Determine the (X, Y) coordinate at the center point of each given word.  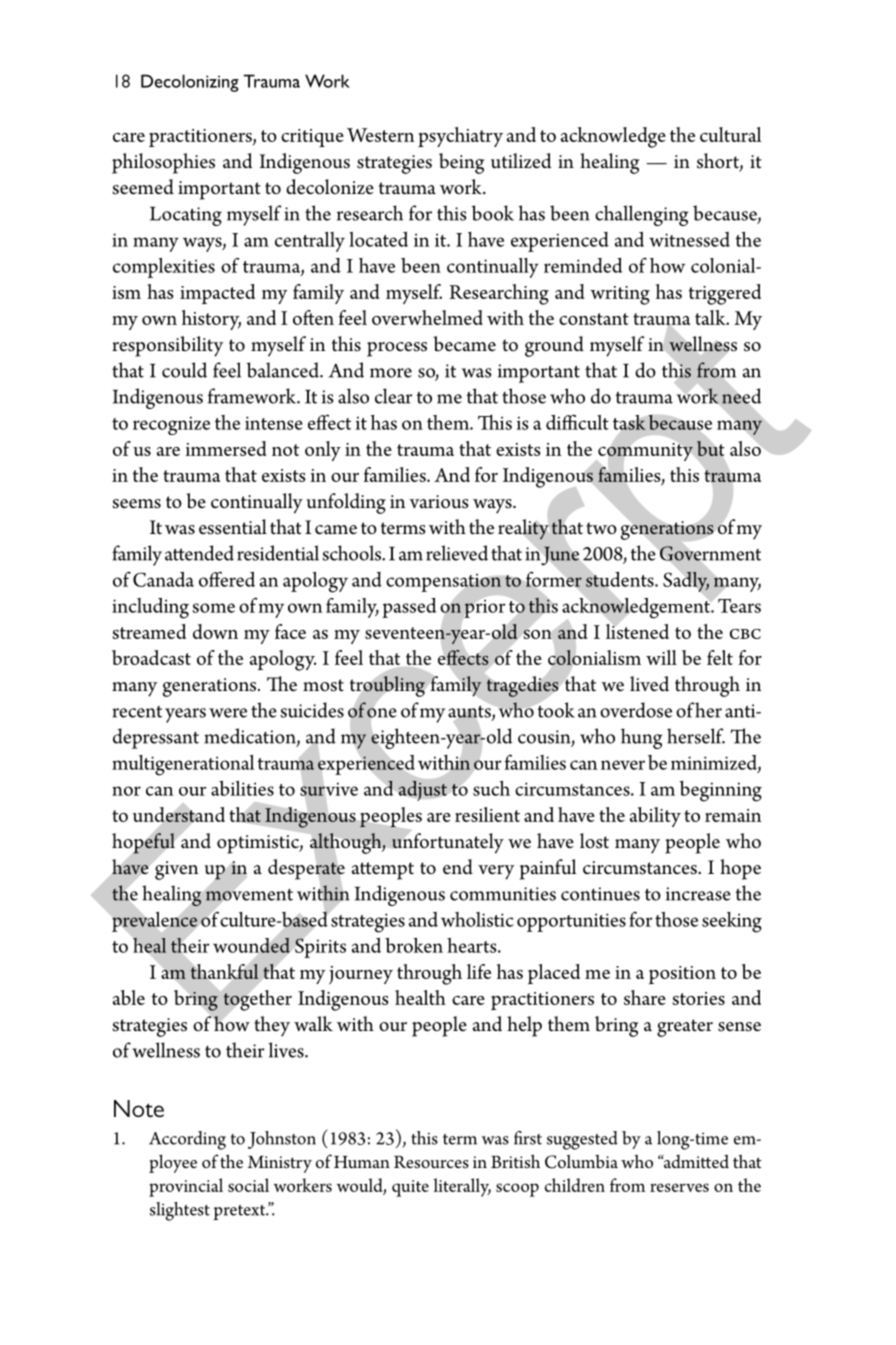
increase (698, 894)
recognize (171, 426)
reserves (679, 1187)
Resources (431, 1162)
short (719, 162)
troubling (387, 686)
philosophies (163, 163)
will (661, 657)
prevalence (154, 922)
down (215, 631)
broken (414, 945)
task (629, 422)
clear (393, 396)
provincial (186, 1187)
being (462, 163)
